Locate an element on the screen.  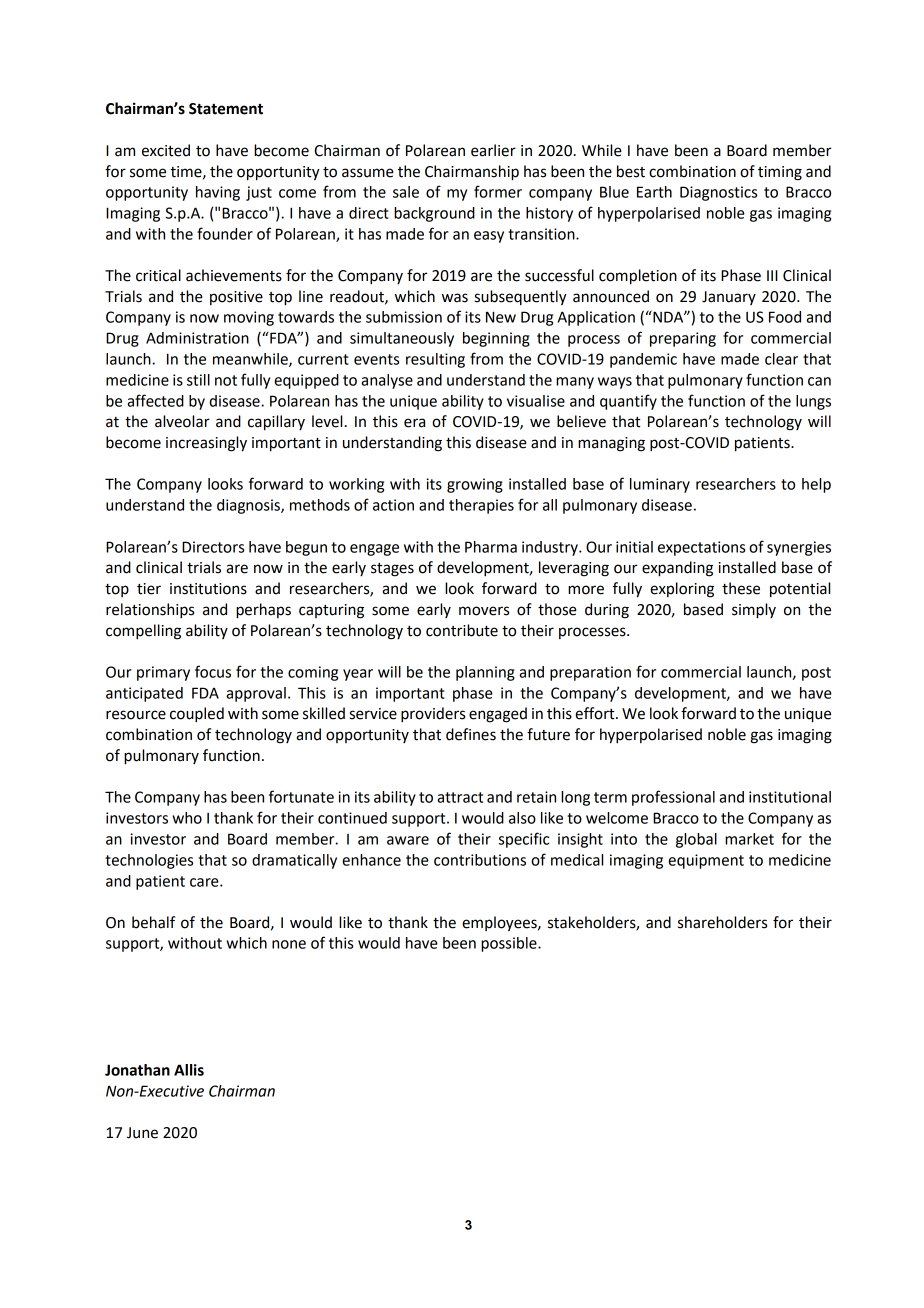
timing is located at coordinates (780, 173).
